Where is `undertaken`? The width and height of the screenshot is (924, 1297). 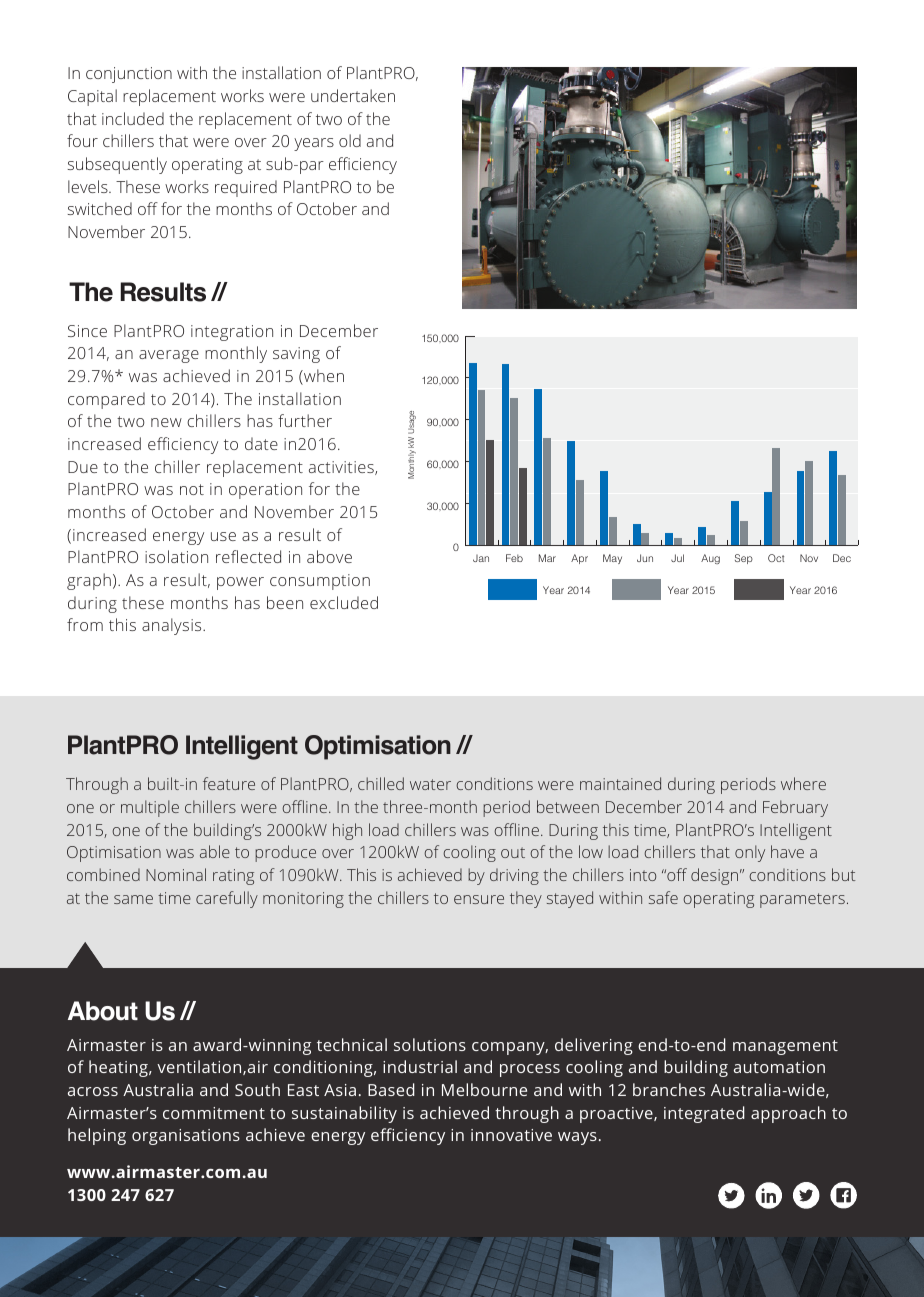
undertaken is located at coordinates (353, 95).
